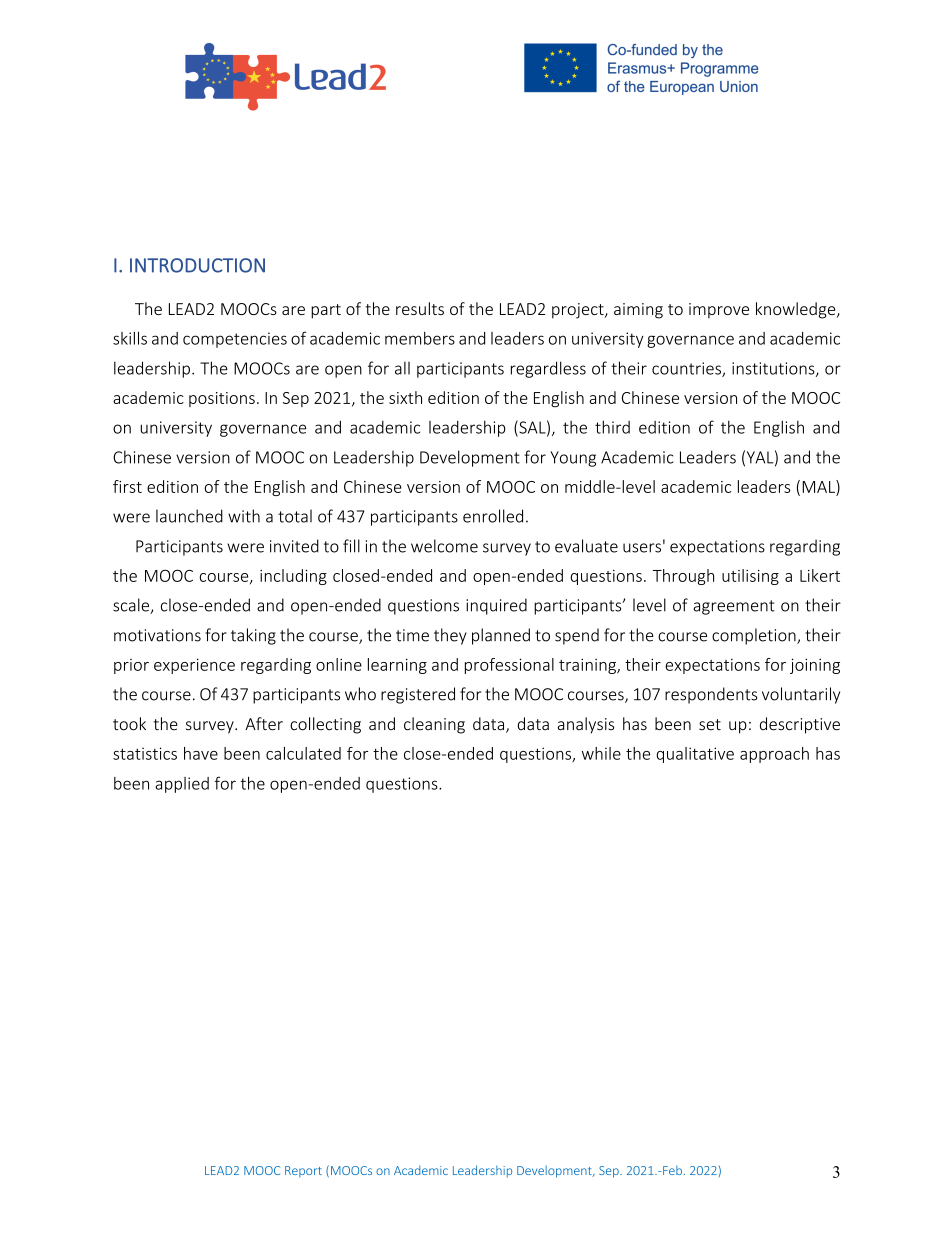 The height and width of the document is (1233, 952). What do you see at coordinates (719, 311) in the document?
I see `improve` at bounding box center [719, 311].
